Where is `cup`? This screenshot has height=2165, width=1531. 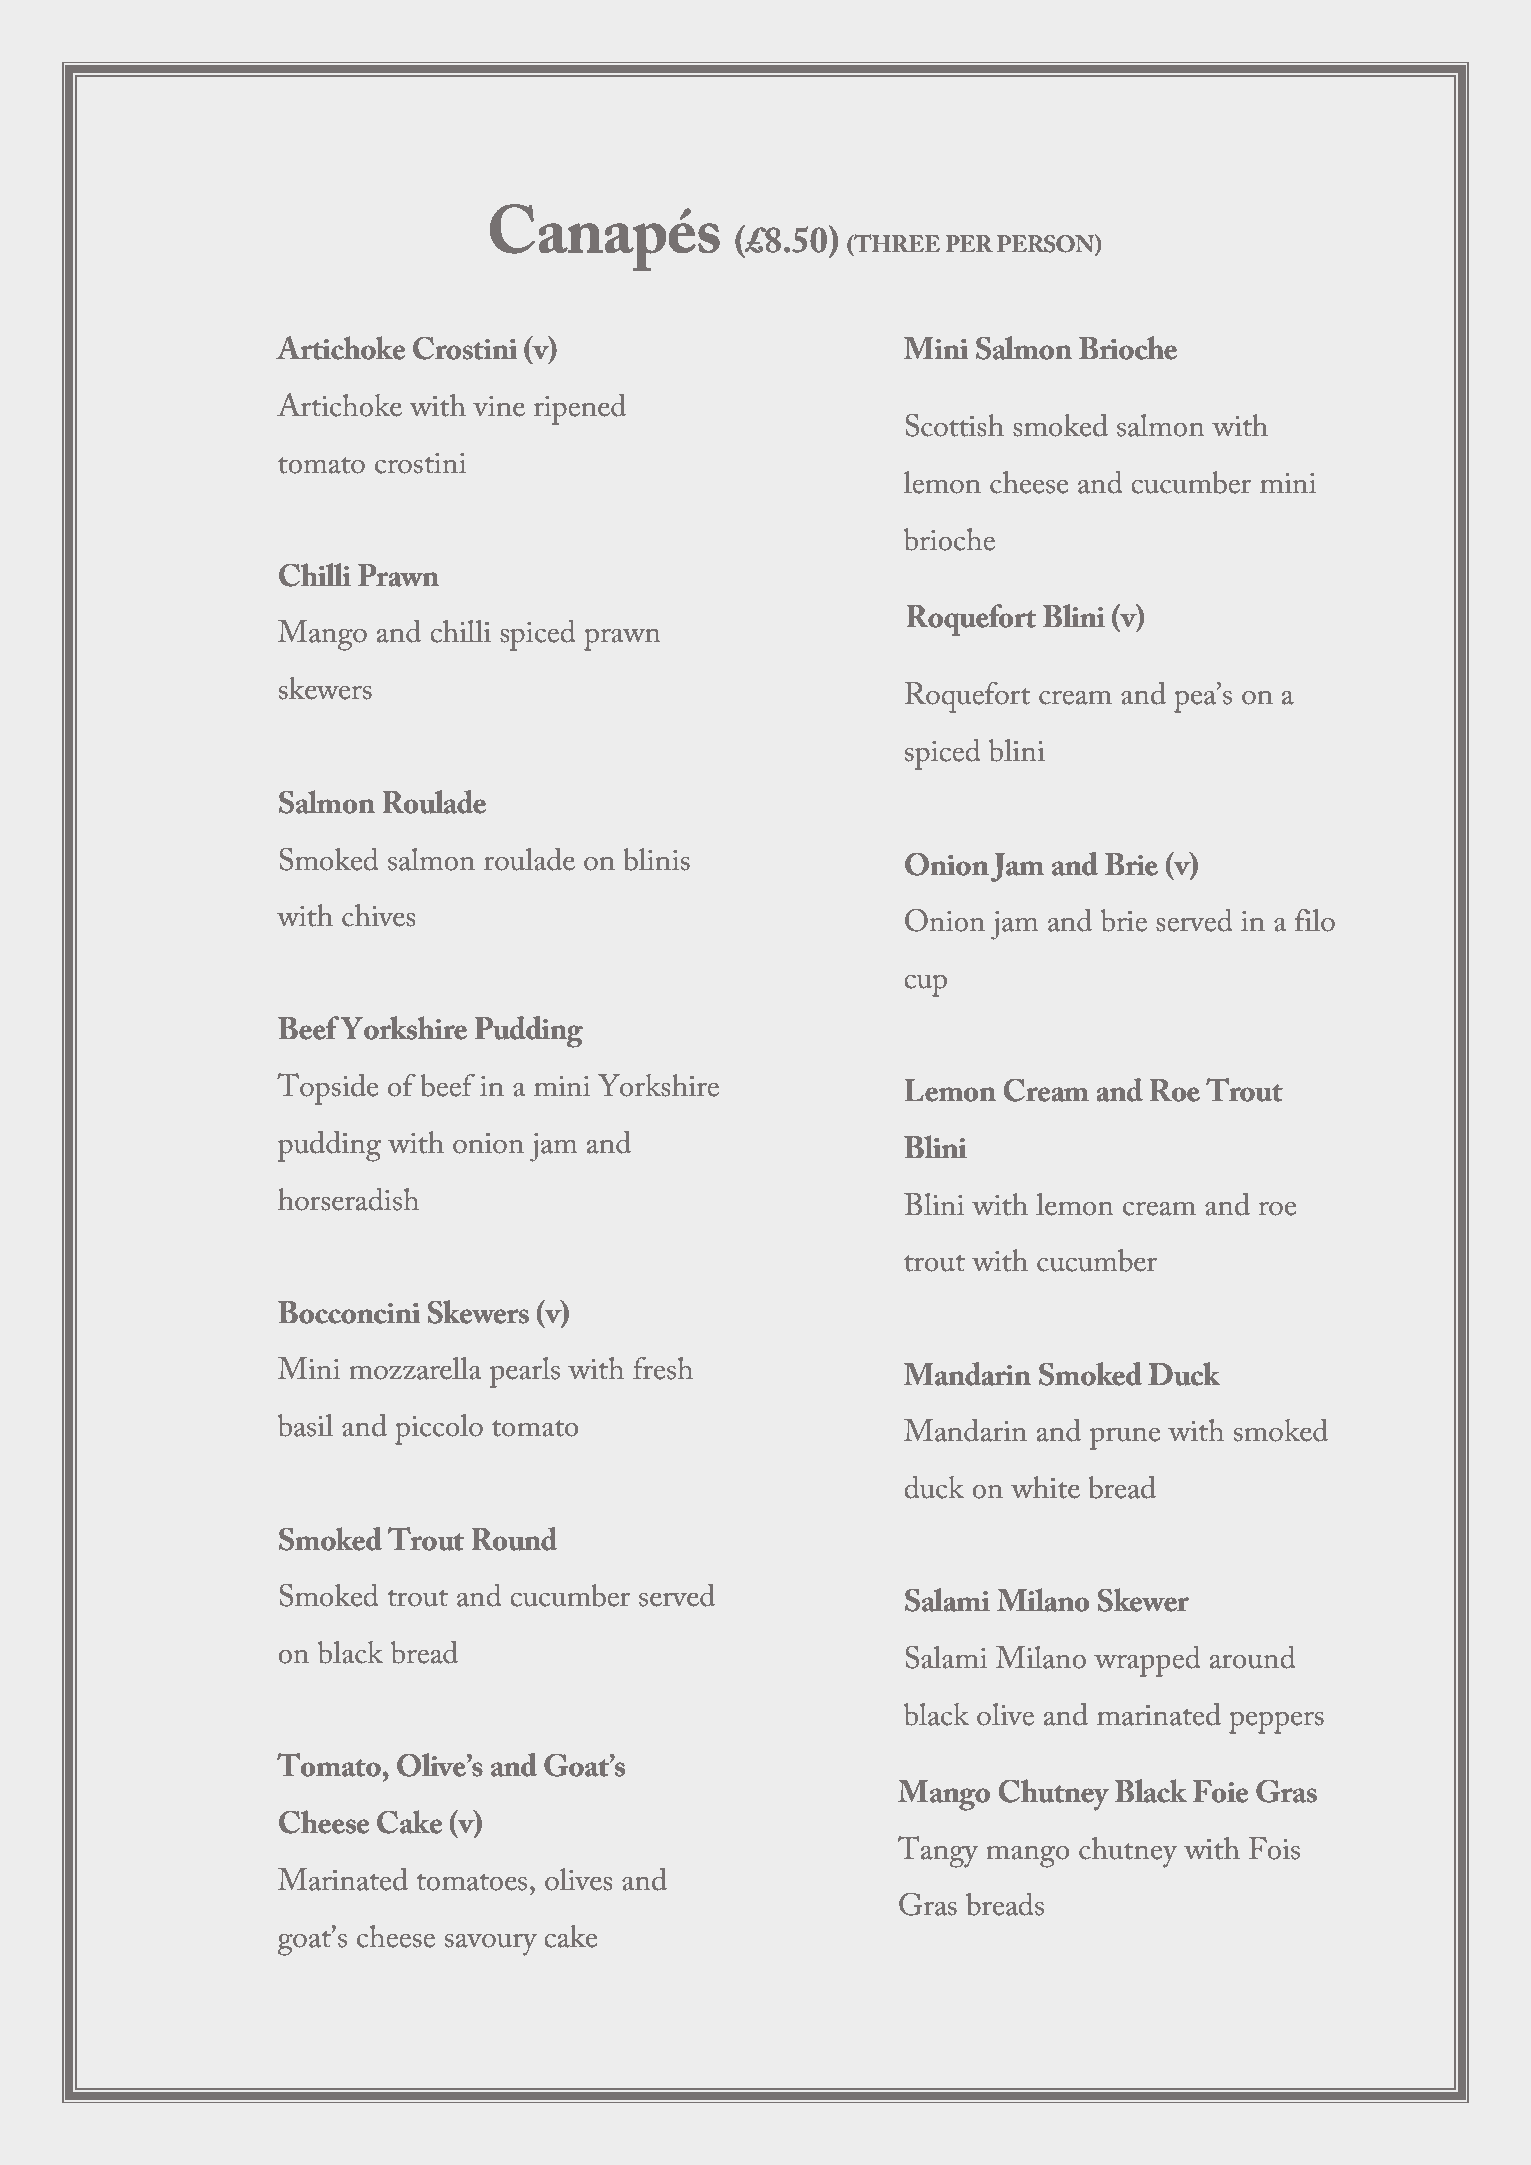 cup is located at coordinates (926, 986).
